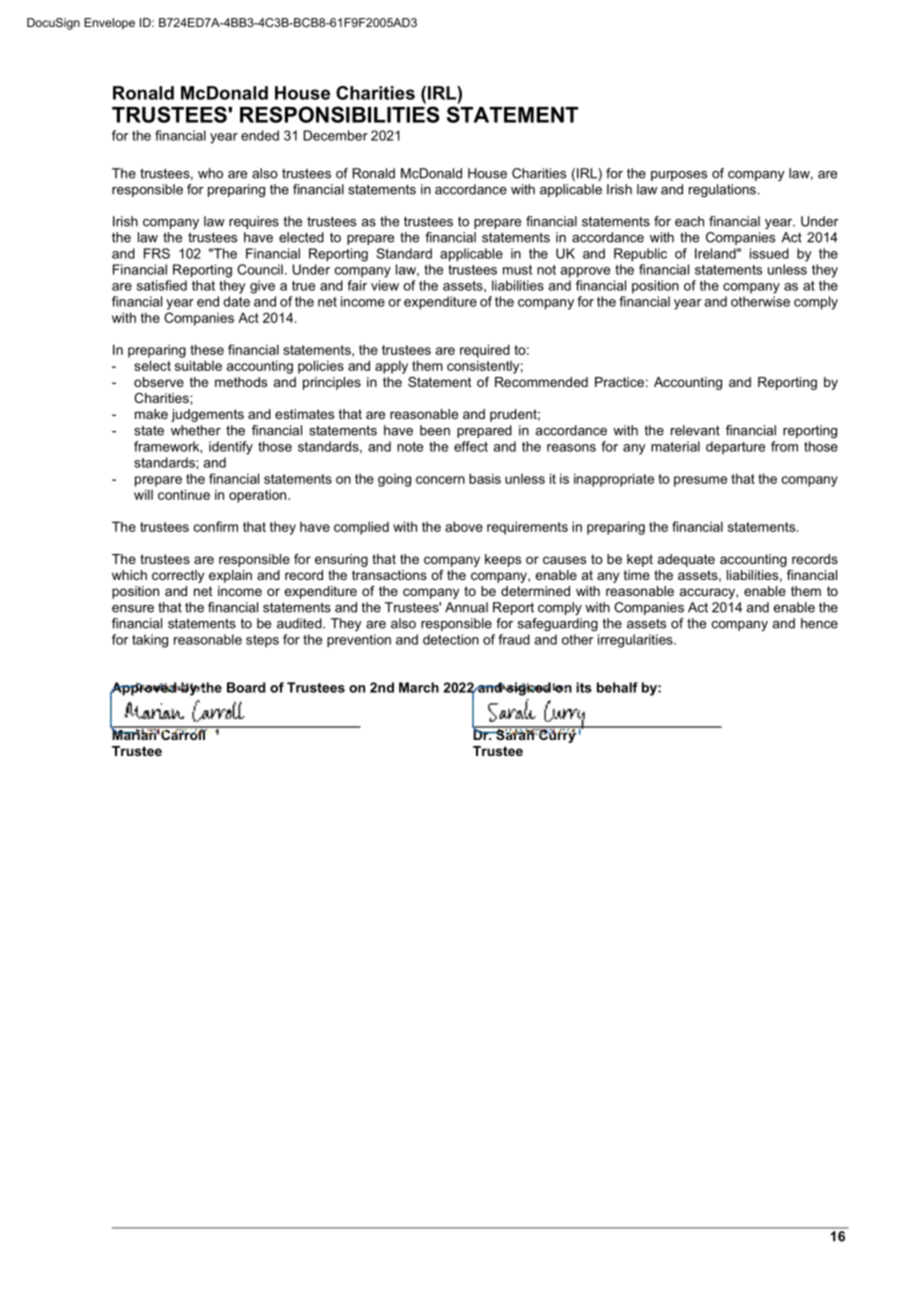  What do you see at coordinates (435, 430) in the document?
I see `been` at bounding box center [435, 430].
